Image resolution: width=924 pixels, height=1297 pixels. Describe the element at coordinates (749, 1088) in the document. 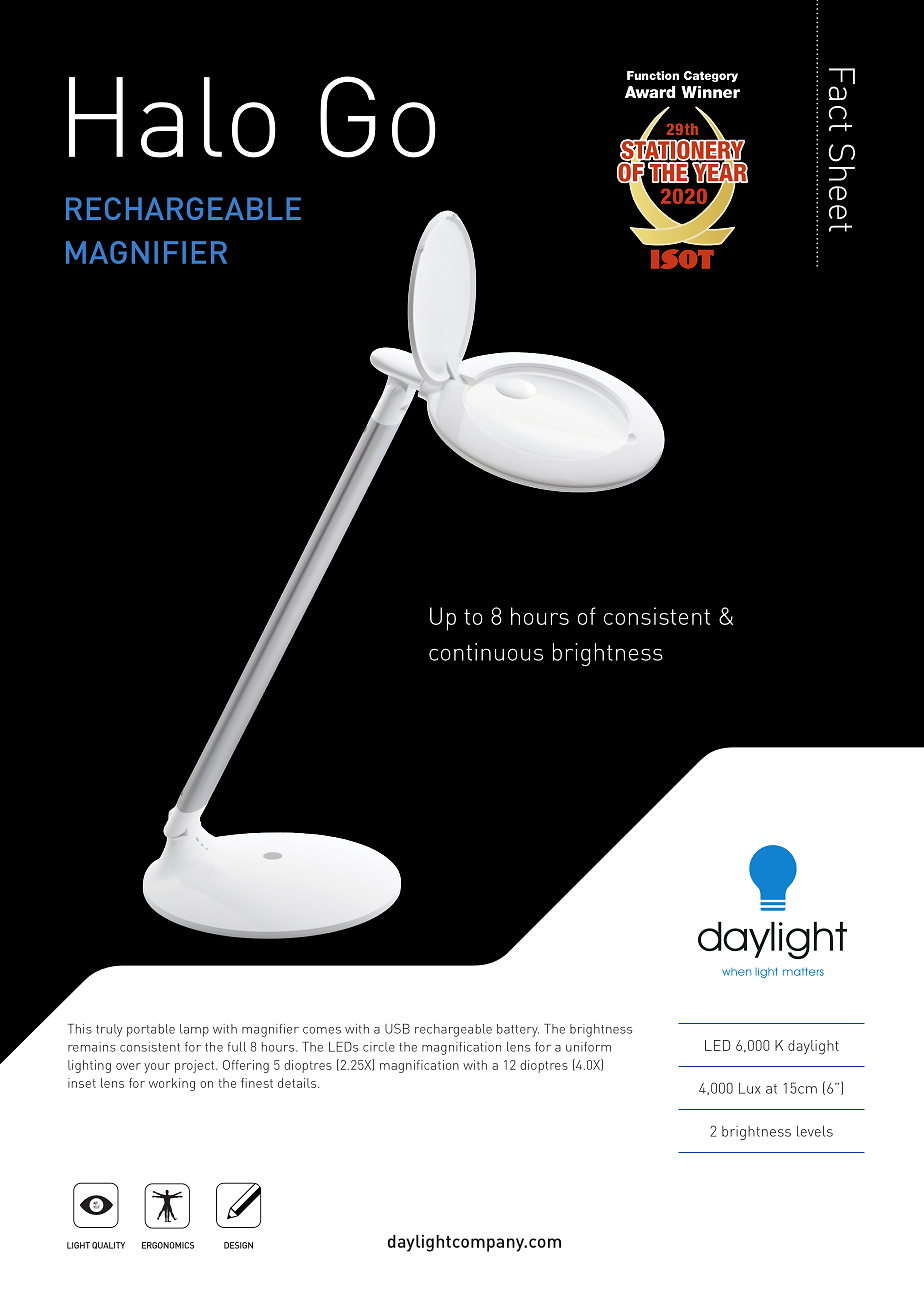

I see `Lux` at that location.
